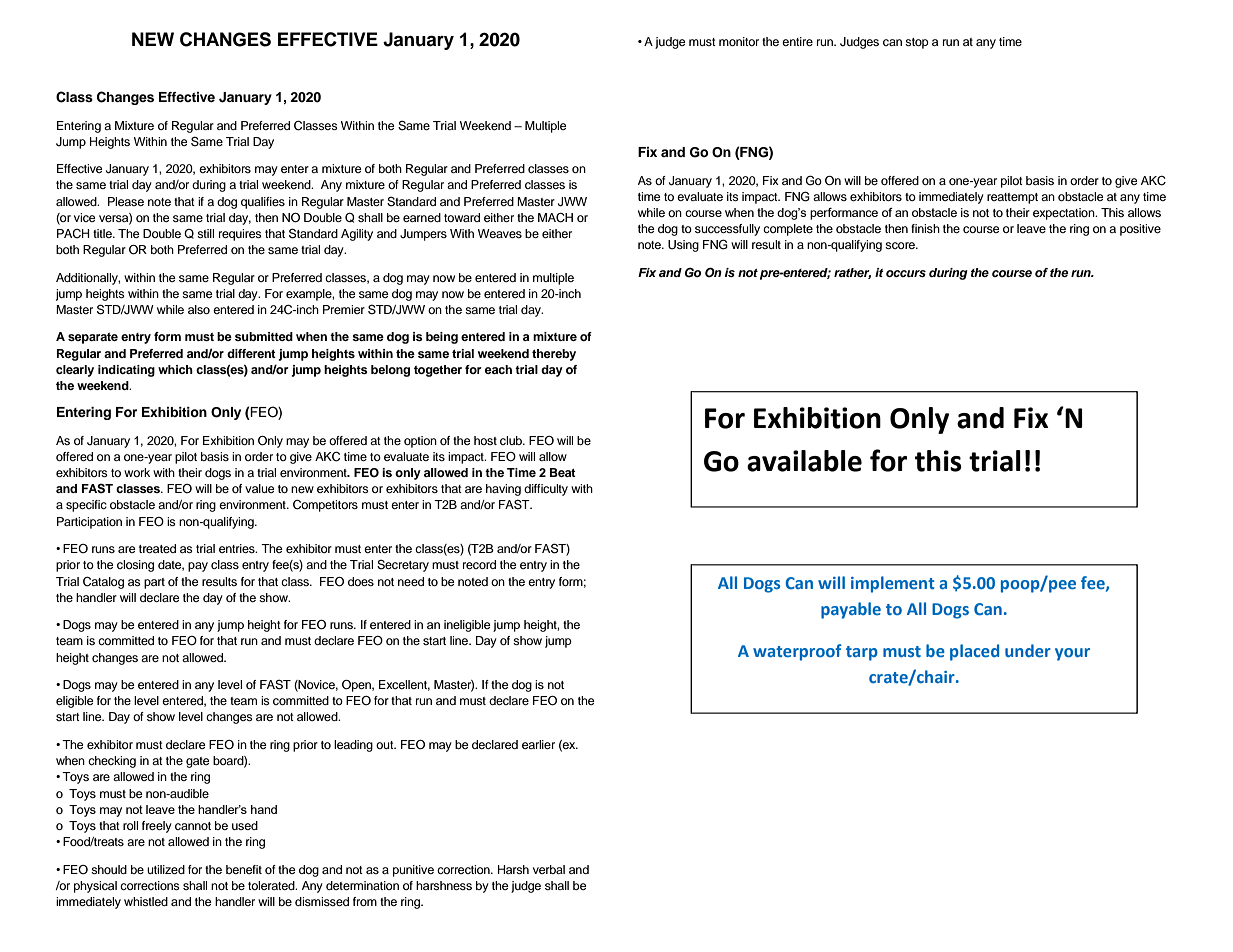 This screenshot has width=1233, height=952. I want to click on Using, so click(683, 246).
